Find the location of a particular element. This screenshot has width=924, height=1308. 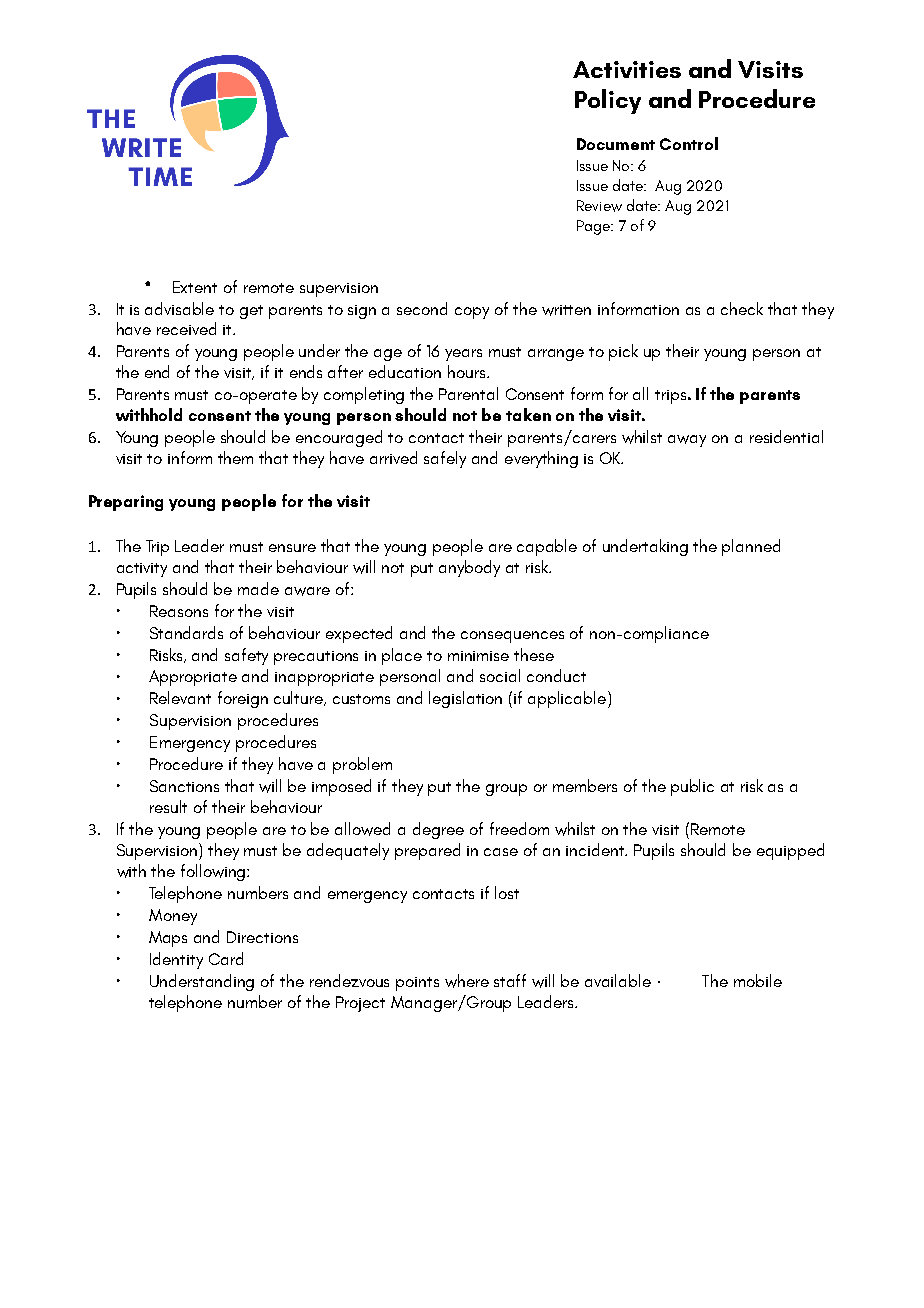

Control is located at coordinates (689, 143).
